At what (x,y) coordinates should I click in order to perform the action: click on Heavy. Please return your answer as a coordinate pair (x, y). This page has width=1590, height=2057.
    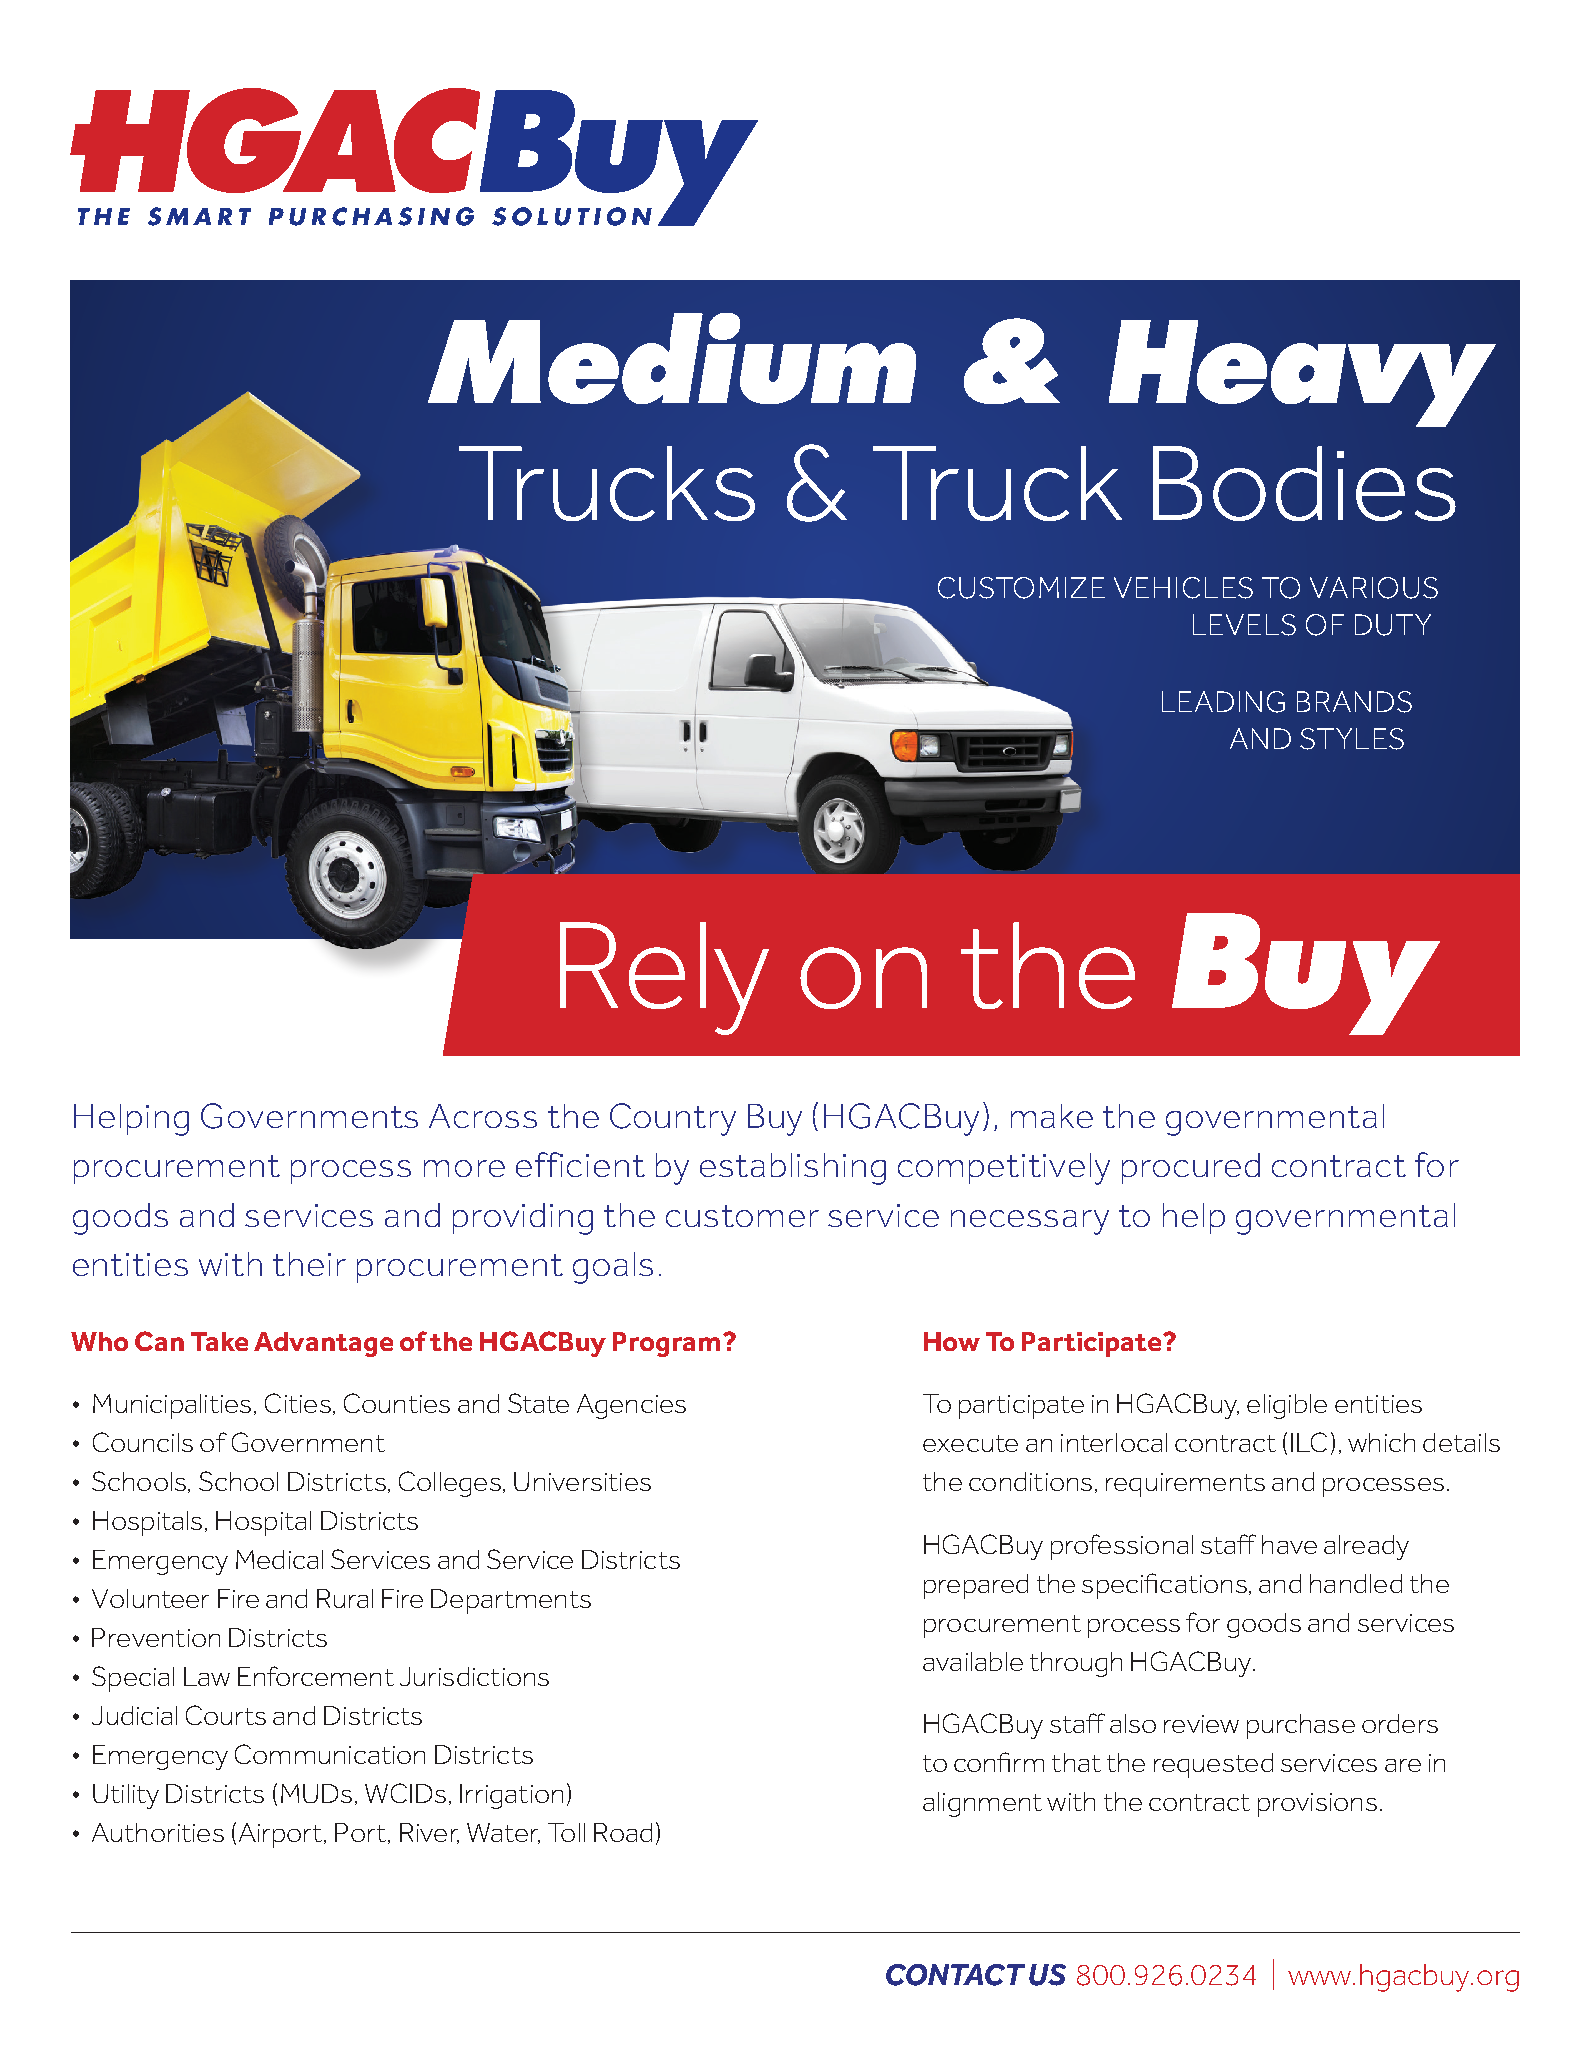
    Looking at the image, I should click on (1302, 373).
